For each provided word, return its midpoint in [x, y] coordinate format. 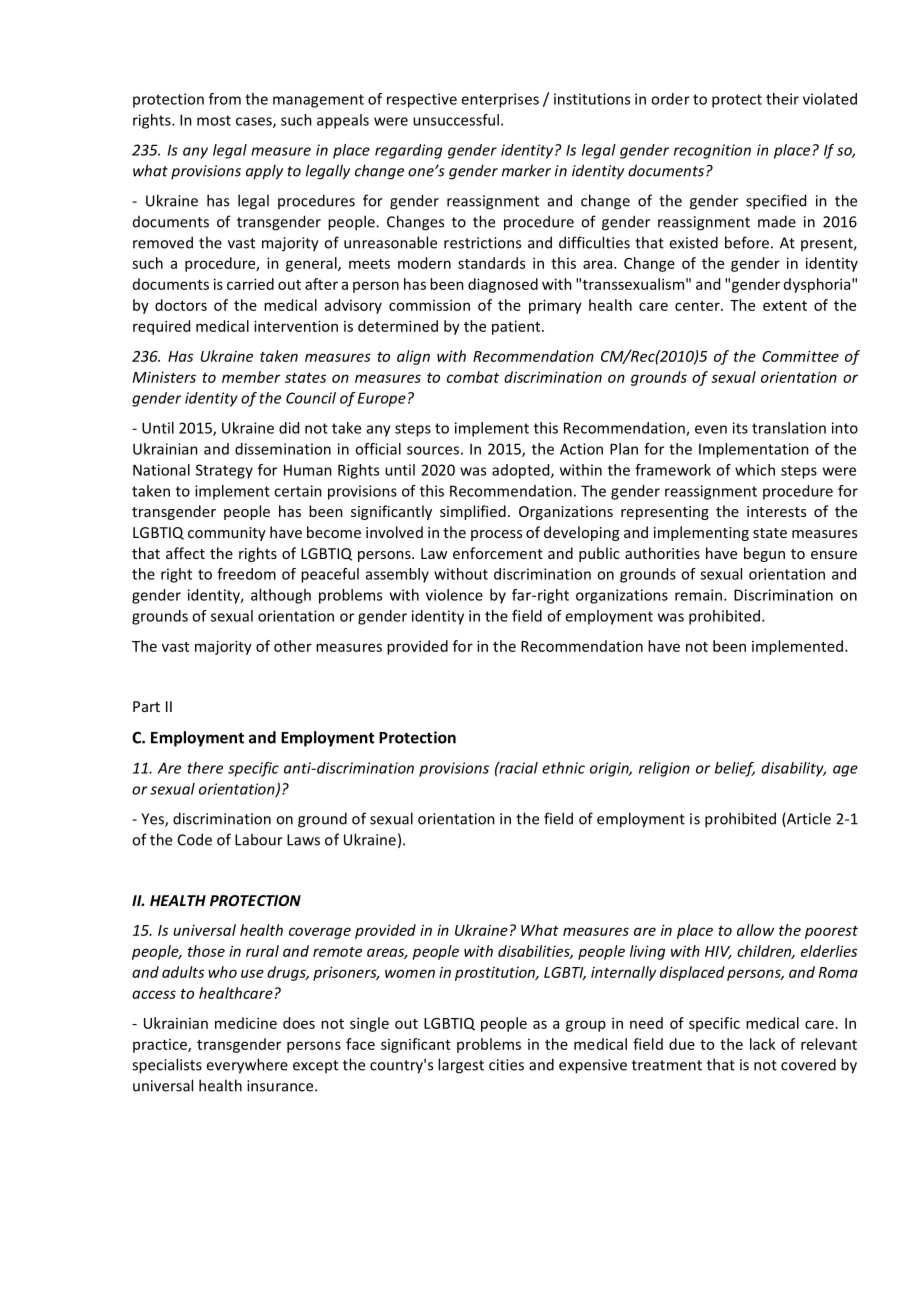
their [782, 99]
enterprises [500, 100]
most [214, 120]
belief [735, 769]
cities [506, 1065]
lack [763, 1044]
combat [473, 377]
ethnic [563, 768]
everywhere [247, 1066]
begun [764, 554]
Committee [800, 356]
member [251, 377]
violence [454, 595]
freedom [246, 574]
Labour [259, 839]
